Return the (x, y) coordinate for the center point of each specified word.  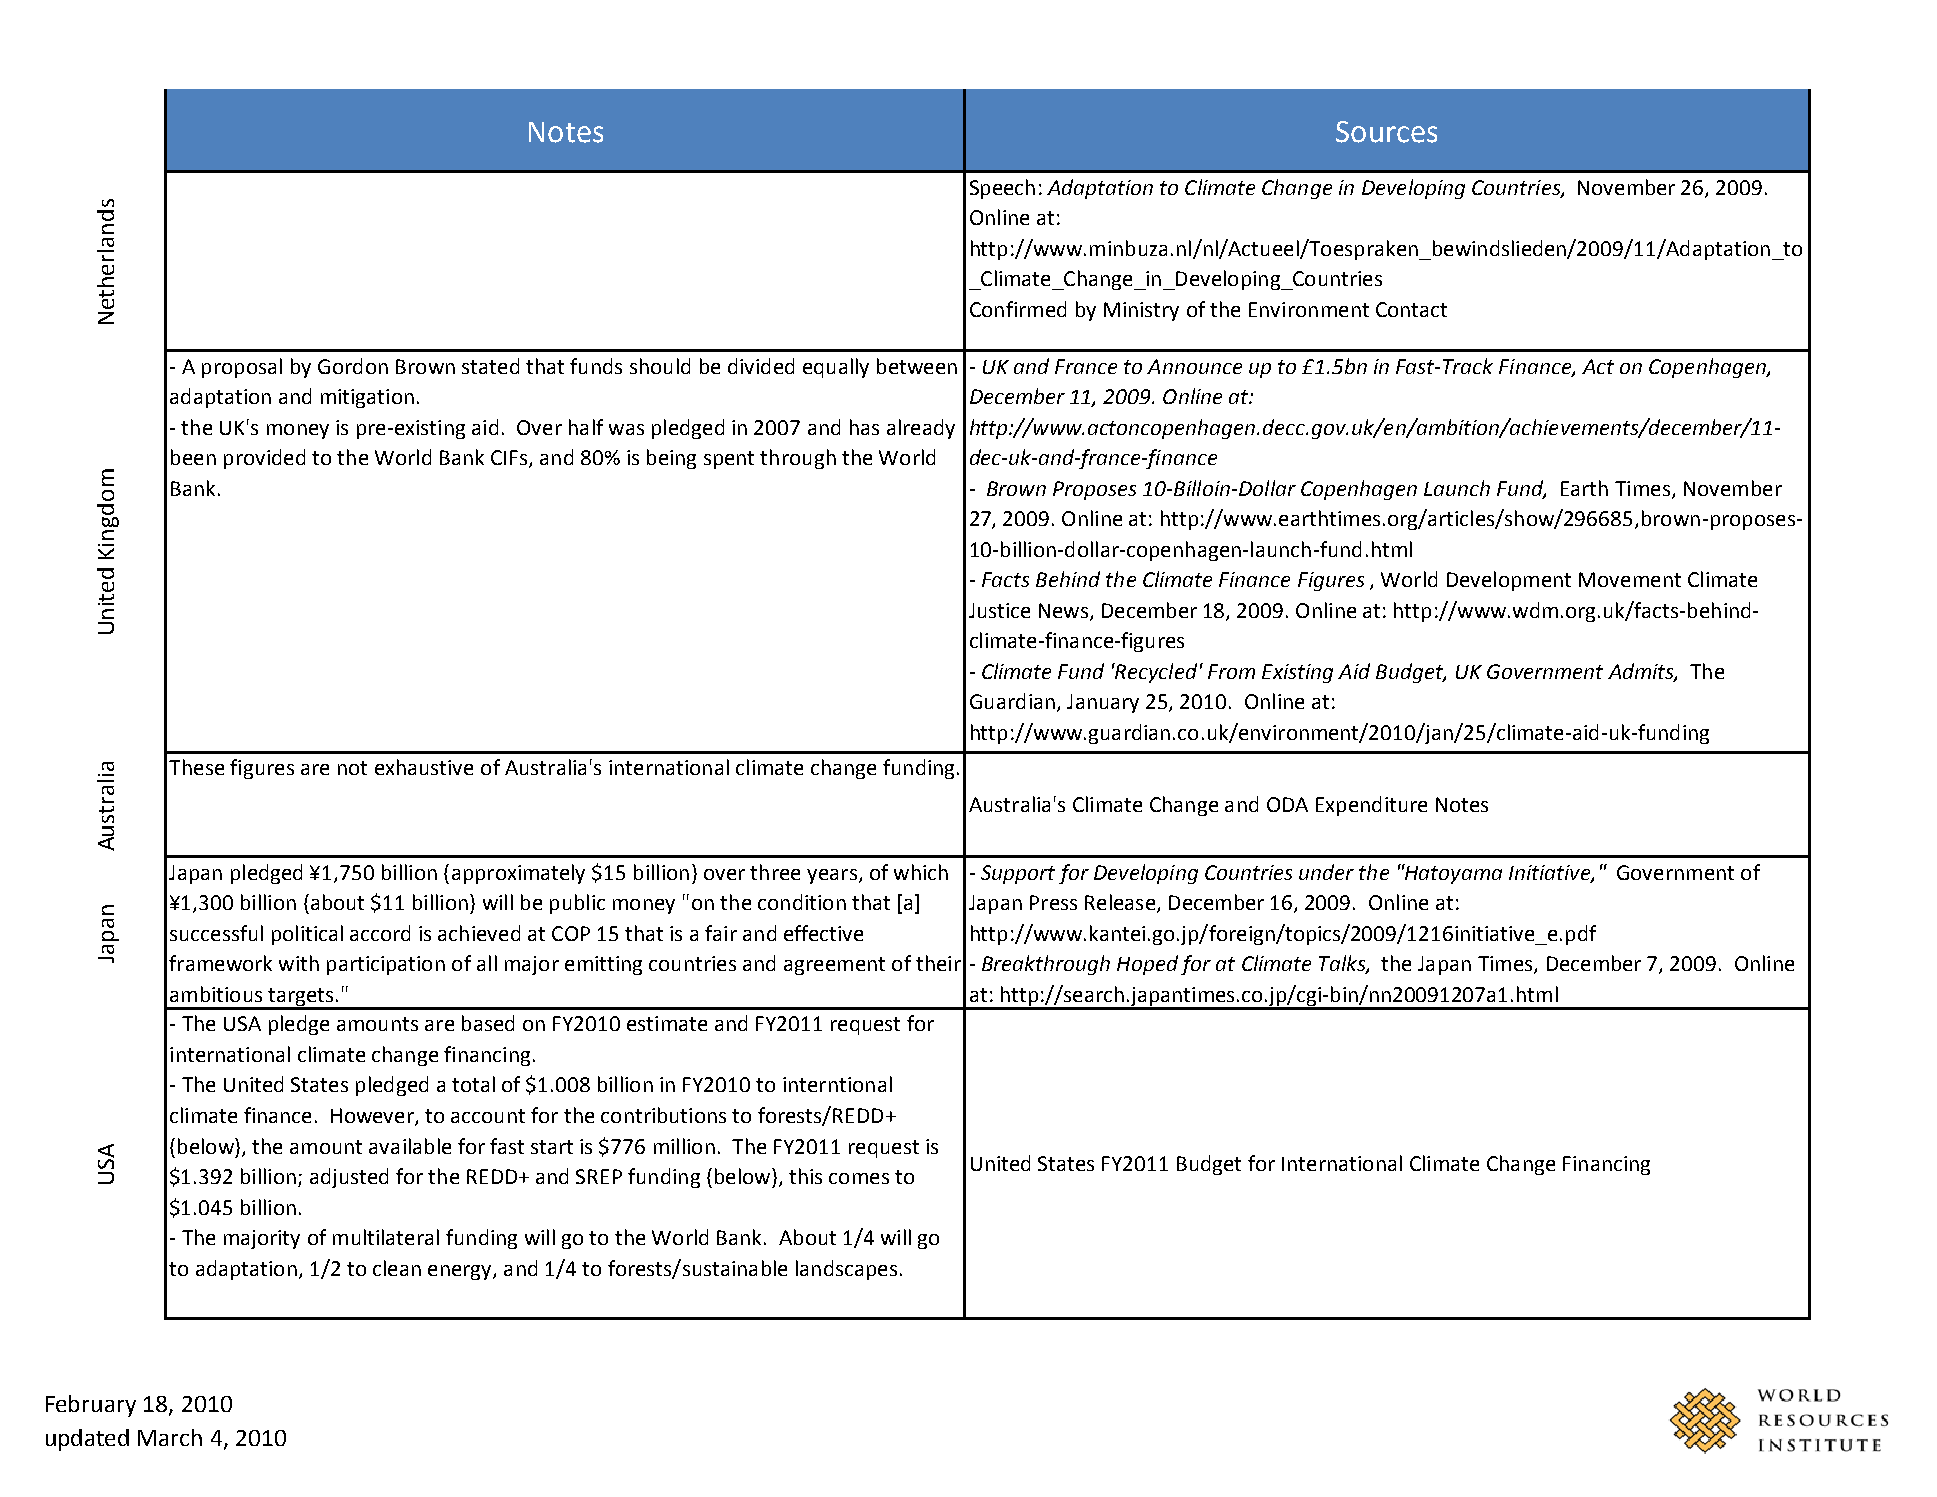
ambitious (216, 994)
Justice (999, 610)
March (170, 1437)
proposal (242, 368)
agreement (834, 966)
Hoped (1147, 965)
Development (1509, 581)
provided (264, 459)
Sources (1386, 132)
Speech (1002, 189)
